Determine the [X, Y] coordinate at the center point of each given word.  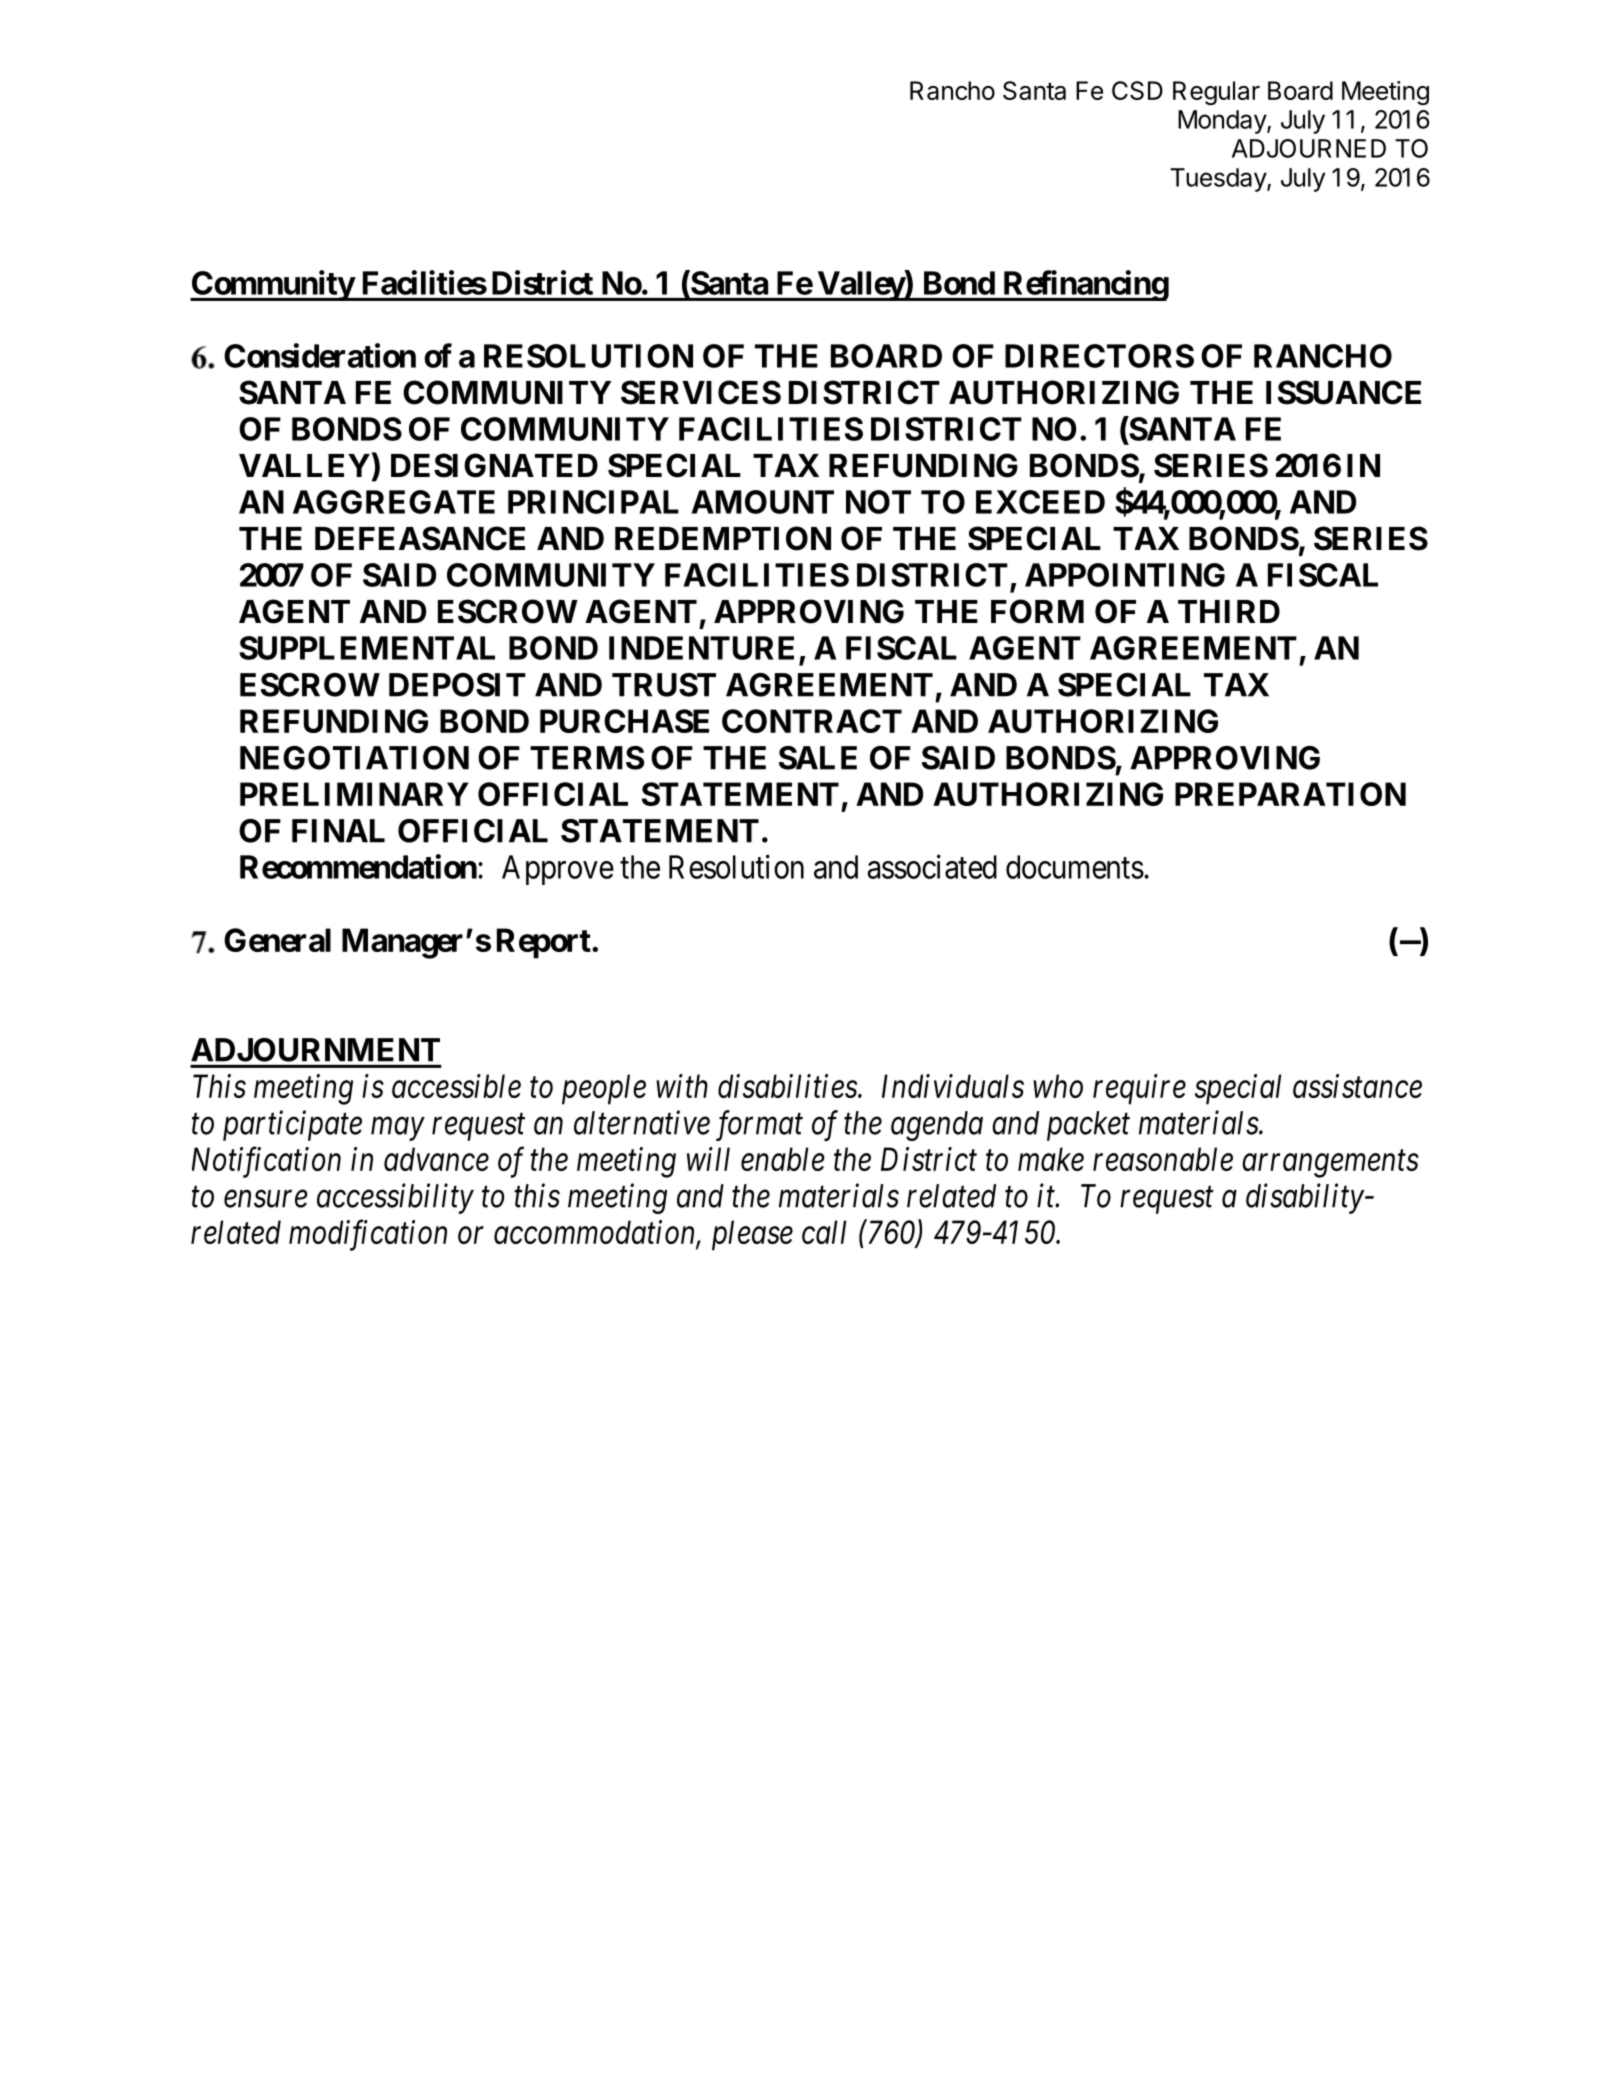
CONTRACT [812, 721]
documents [1075, 867]
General [277, 940]
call [824, 1232]
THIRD [1229, 611]
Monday [1223, 122]
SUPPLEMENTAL [367, 648]
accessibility [395, 1198]
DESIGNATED [494, 465]
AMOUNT [762, 502]
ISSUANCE [1343, 392]
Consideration [320, 355]
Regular [1216, 93]
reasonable [1163, 1159]
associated [932, 866]
